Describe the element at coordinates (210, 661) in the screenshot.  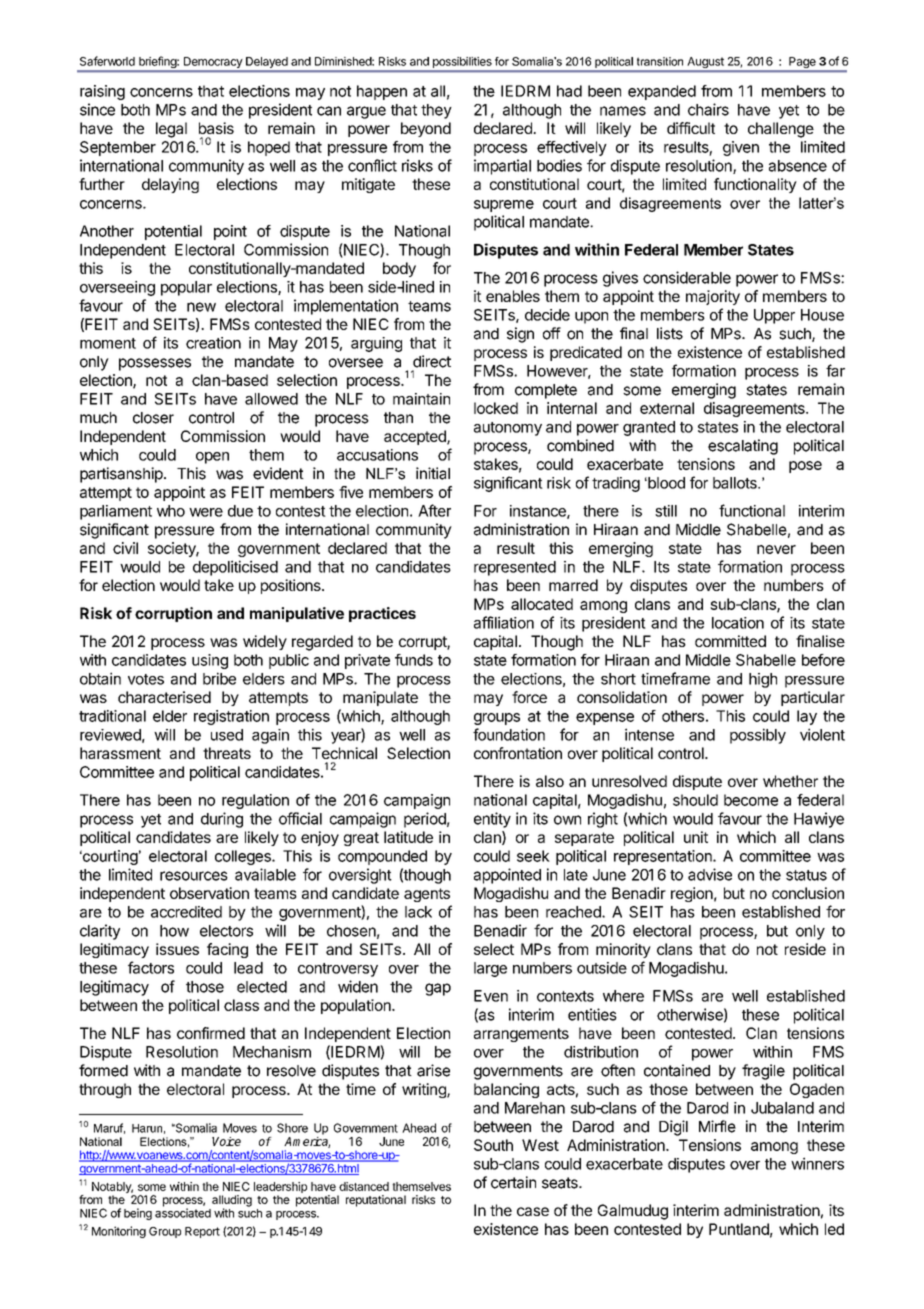
I see `using` at that location.
